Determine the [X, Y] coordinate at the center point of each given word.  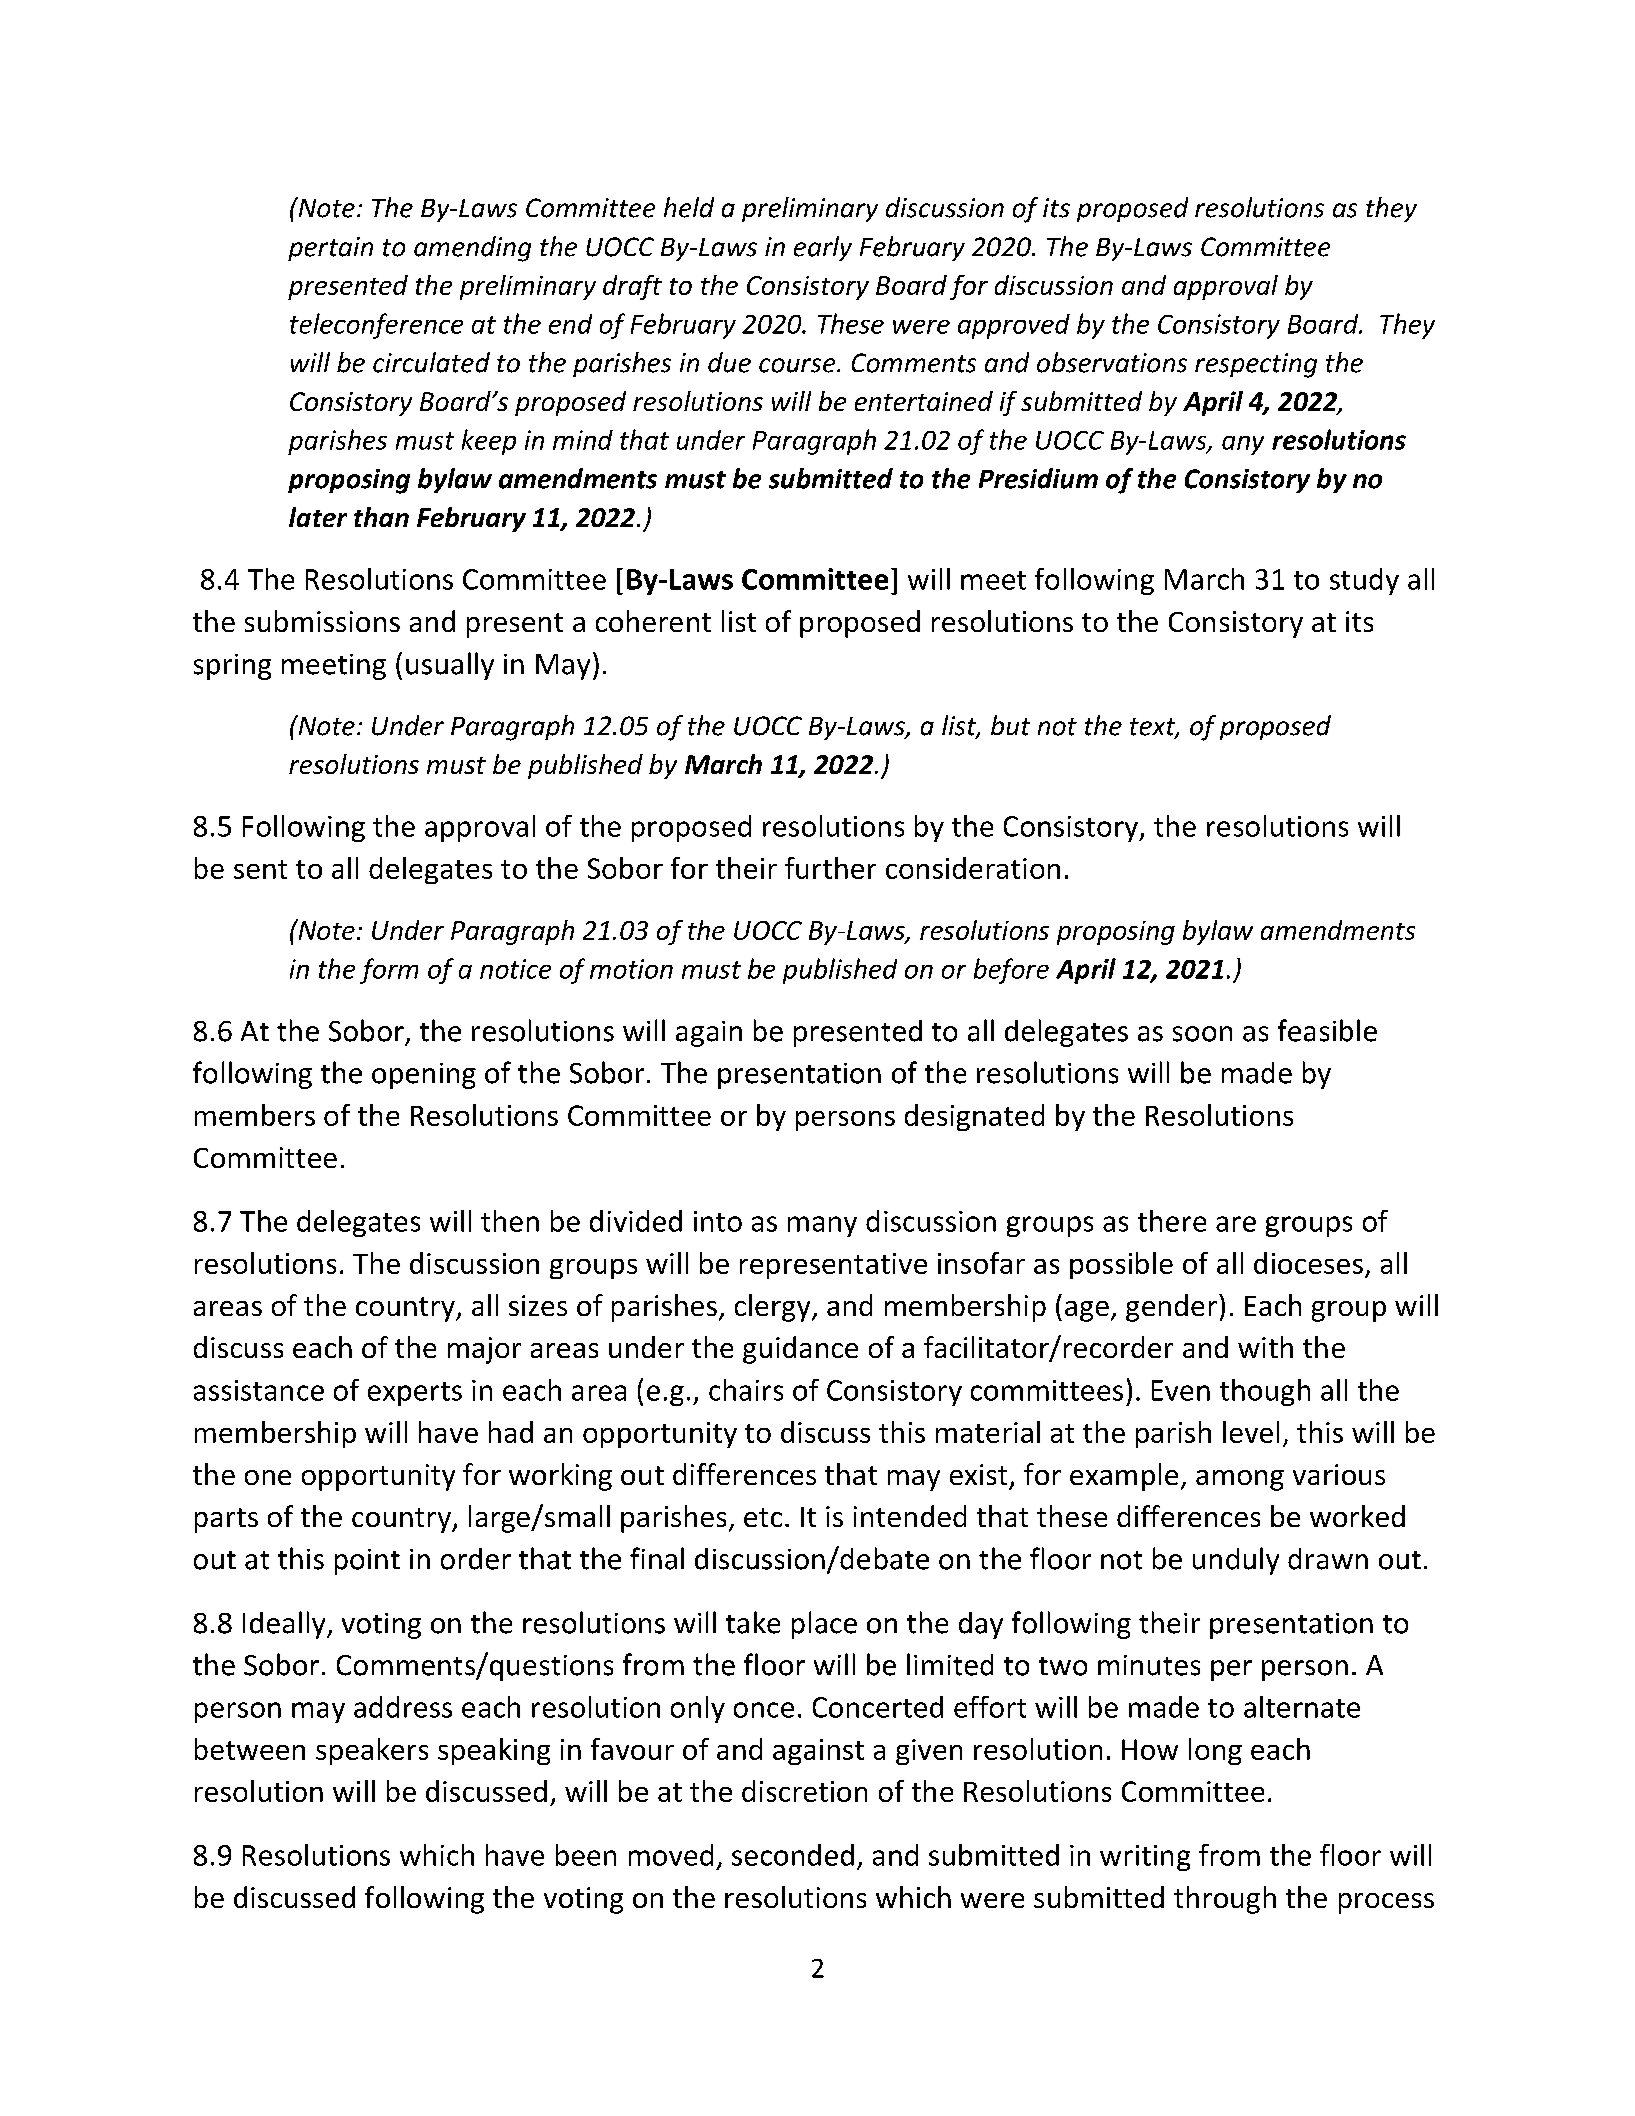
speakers [372, 1751]
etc [763, 1517]
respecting [1256, 365]
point [367, 1562]
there [1172, 1221]
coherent [653, 621]
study [1364, 581]
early [823, 248]
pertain [330, 249]
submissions [322, 621]
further [830, 868]
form [389, 971]
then [510, 1221]
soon [1202, 1034]
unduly [1236, 1561]
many [822, 1226]
